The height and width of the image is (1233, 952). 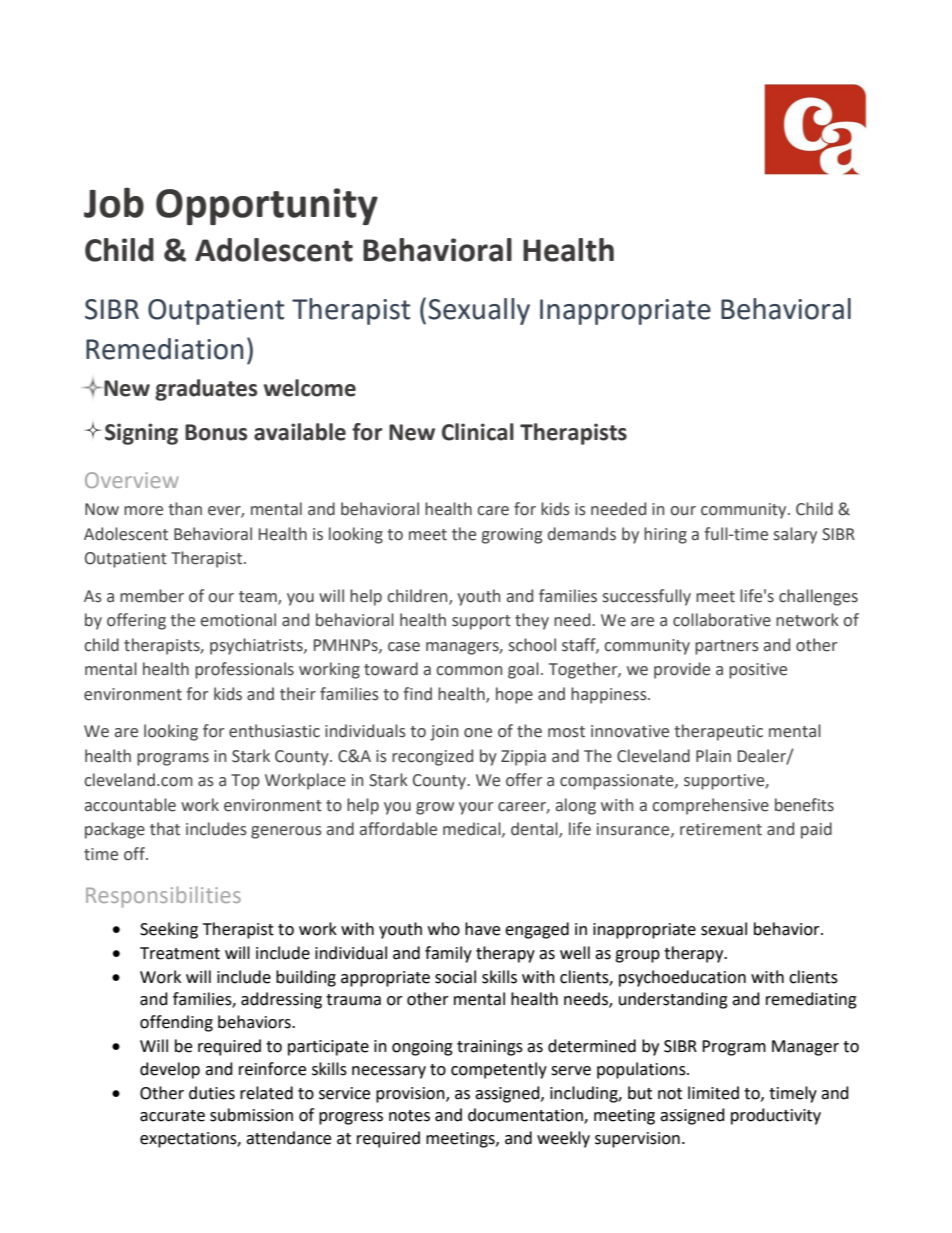 What do you see at coordinates (758, 671) in the image?
I see `positive` at bounding box center [758, 671].
